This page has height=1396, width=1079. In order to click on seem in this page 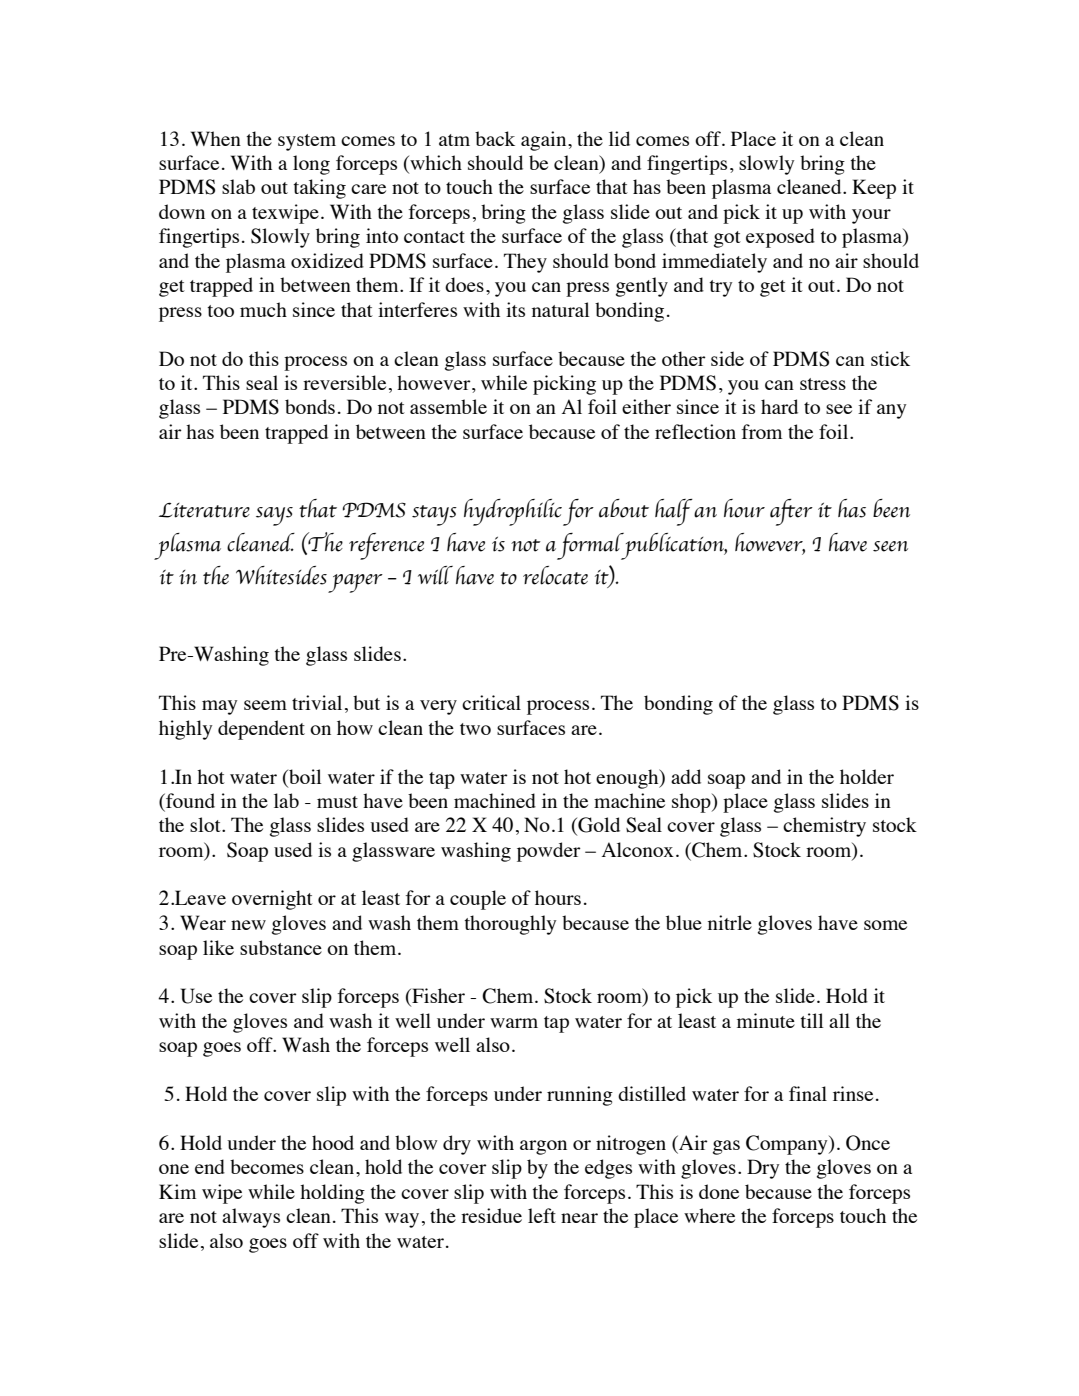, I will do `click(265, 705)`.
